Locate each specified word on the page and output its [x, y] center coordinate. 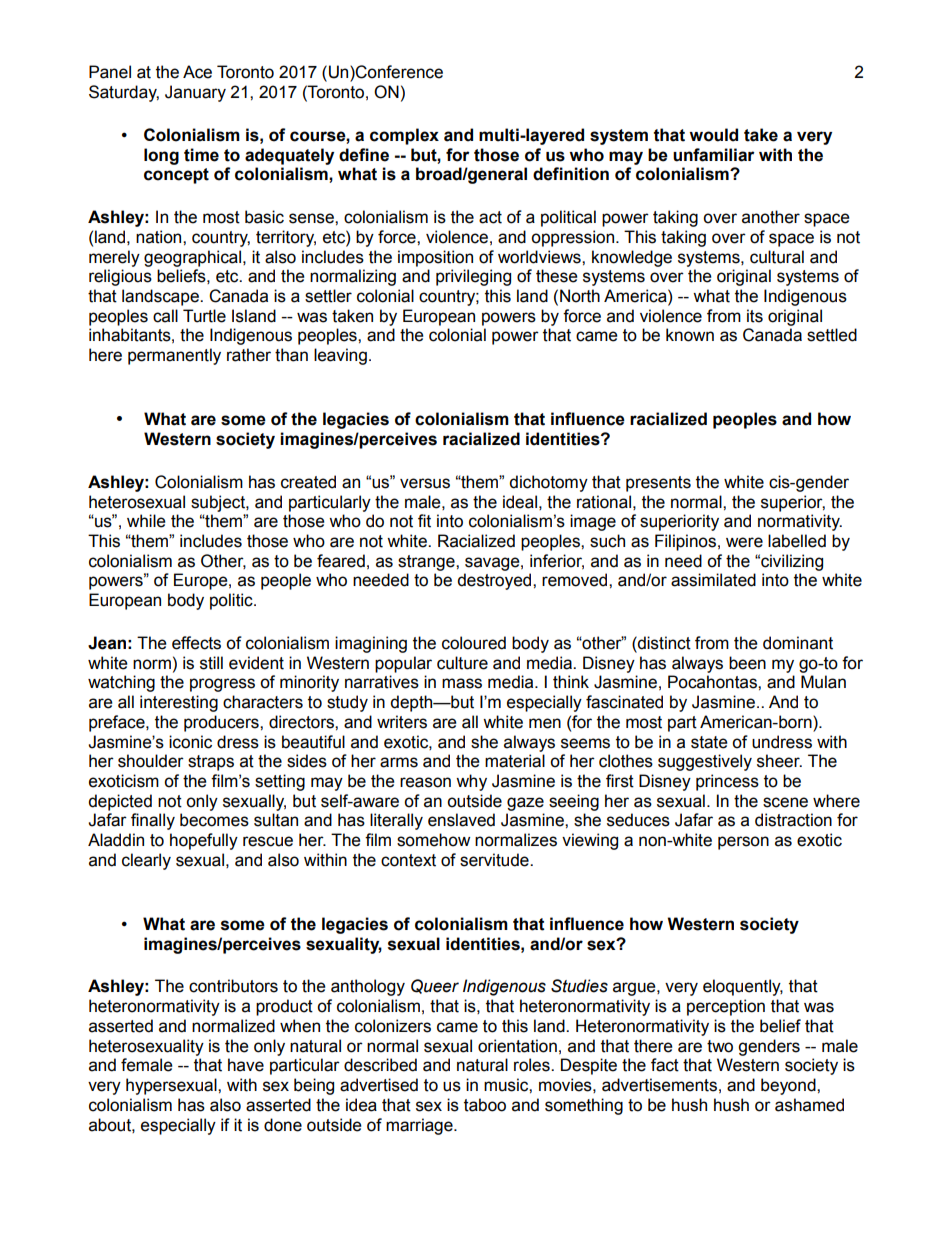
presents [658, 484]
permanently [174, 356]
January [195, 93]
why [471, 782]
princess [727, 782]
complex [404, 136]
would [713, 135]
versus [425, 483]
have [246, 1065]
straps [211, 763]
